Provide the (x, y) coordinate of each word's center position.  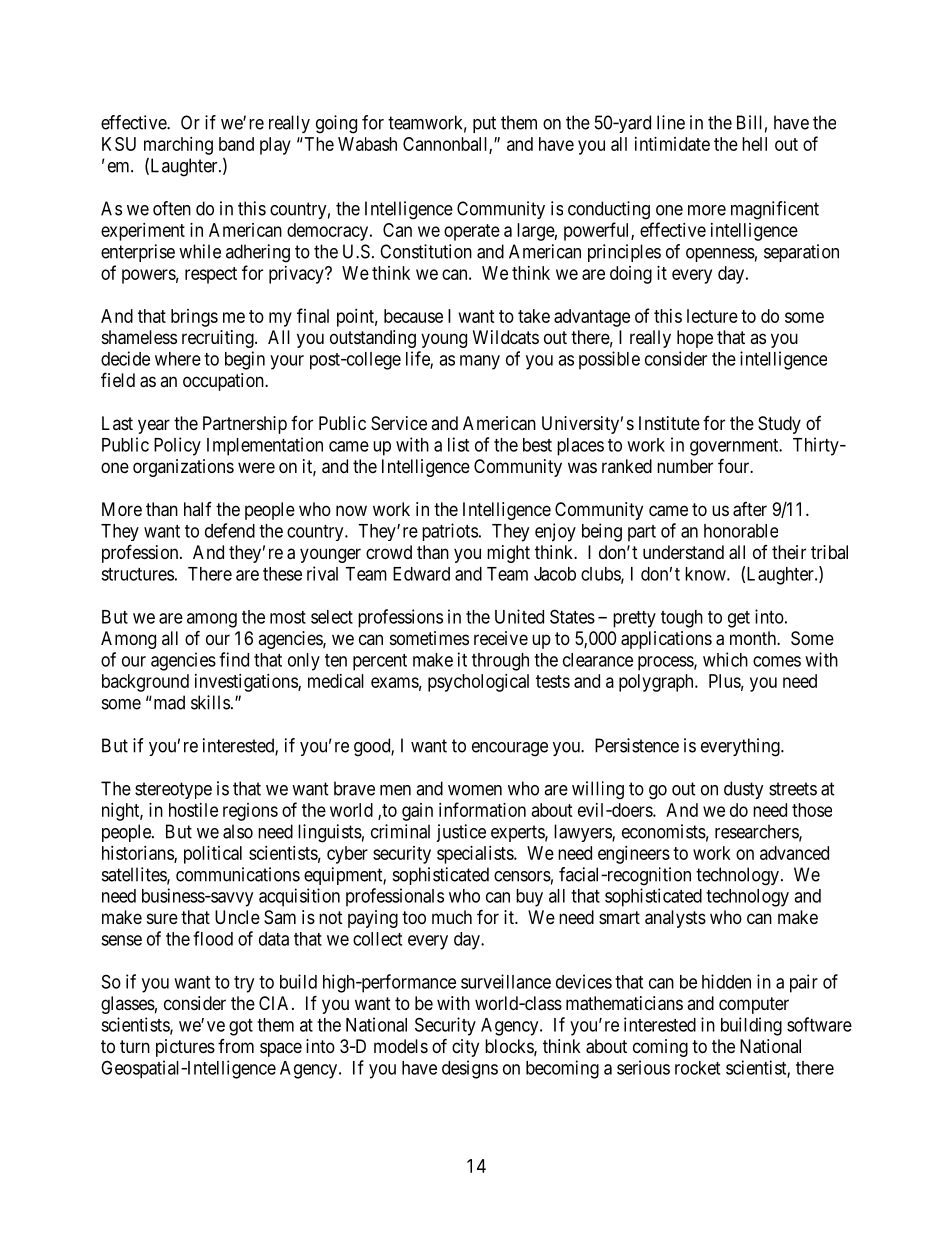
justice (461, 833)
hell (754, 144)
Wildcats (506, 337)
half (198, 509)
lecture (712, 316)
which (725, 659)
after (750, 509)
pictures (185, 1048)
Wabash (367, 144)
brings (194, 318)
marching (178, 146)
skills (210, 702)
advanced (794, 853)
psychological (478, 683)
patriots (450, 532)
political (213, 855)
